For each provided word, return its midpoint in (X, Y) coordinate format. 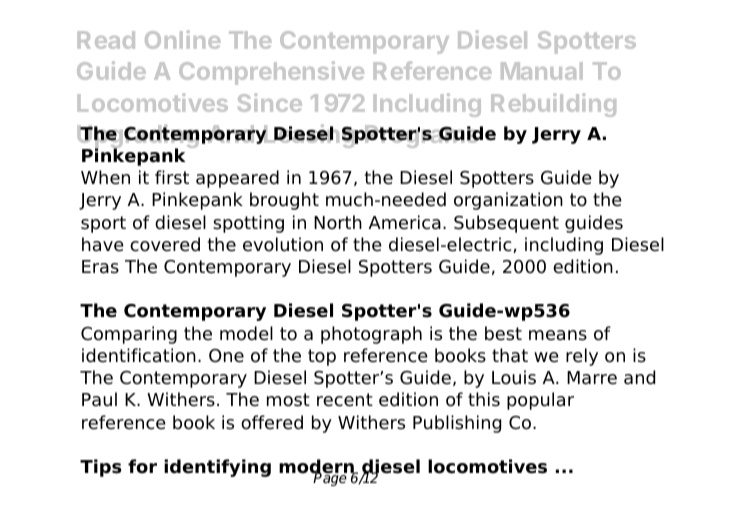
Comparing (129, 335)
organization (508, 201)
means (558, 335)
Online (183, 39)
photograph (371, 335)
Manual (542, 71)
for (142, 466)
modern (317, 467)
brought (284, 201)
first (172, 177)
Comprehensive (271, 73)
